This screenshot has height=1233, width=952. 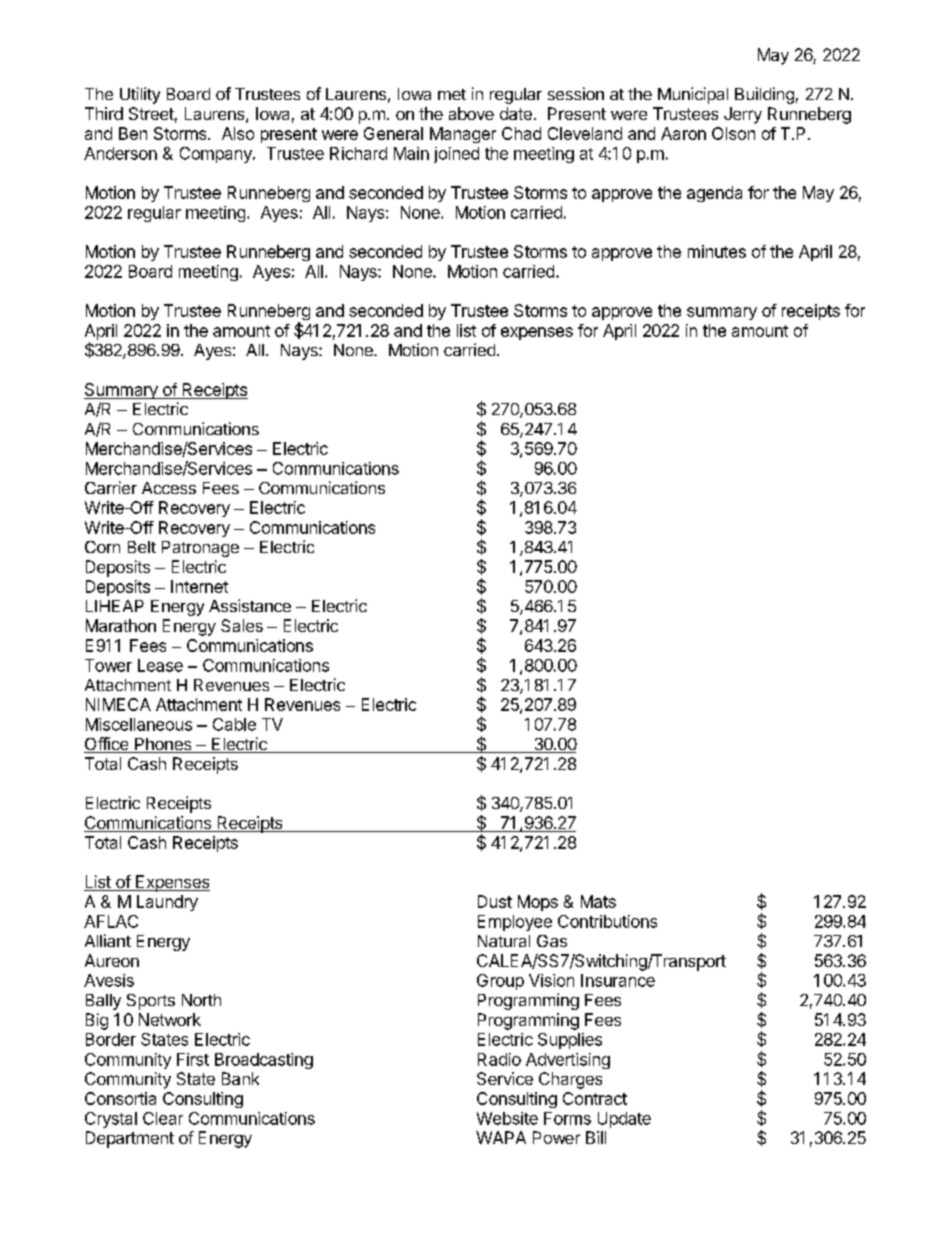 What do you see at coordinates (169, 488) in the screenshot?
I see `Access` at bounding box center [169, 488].
